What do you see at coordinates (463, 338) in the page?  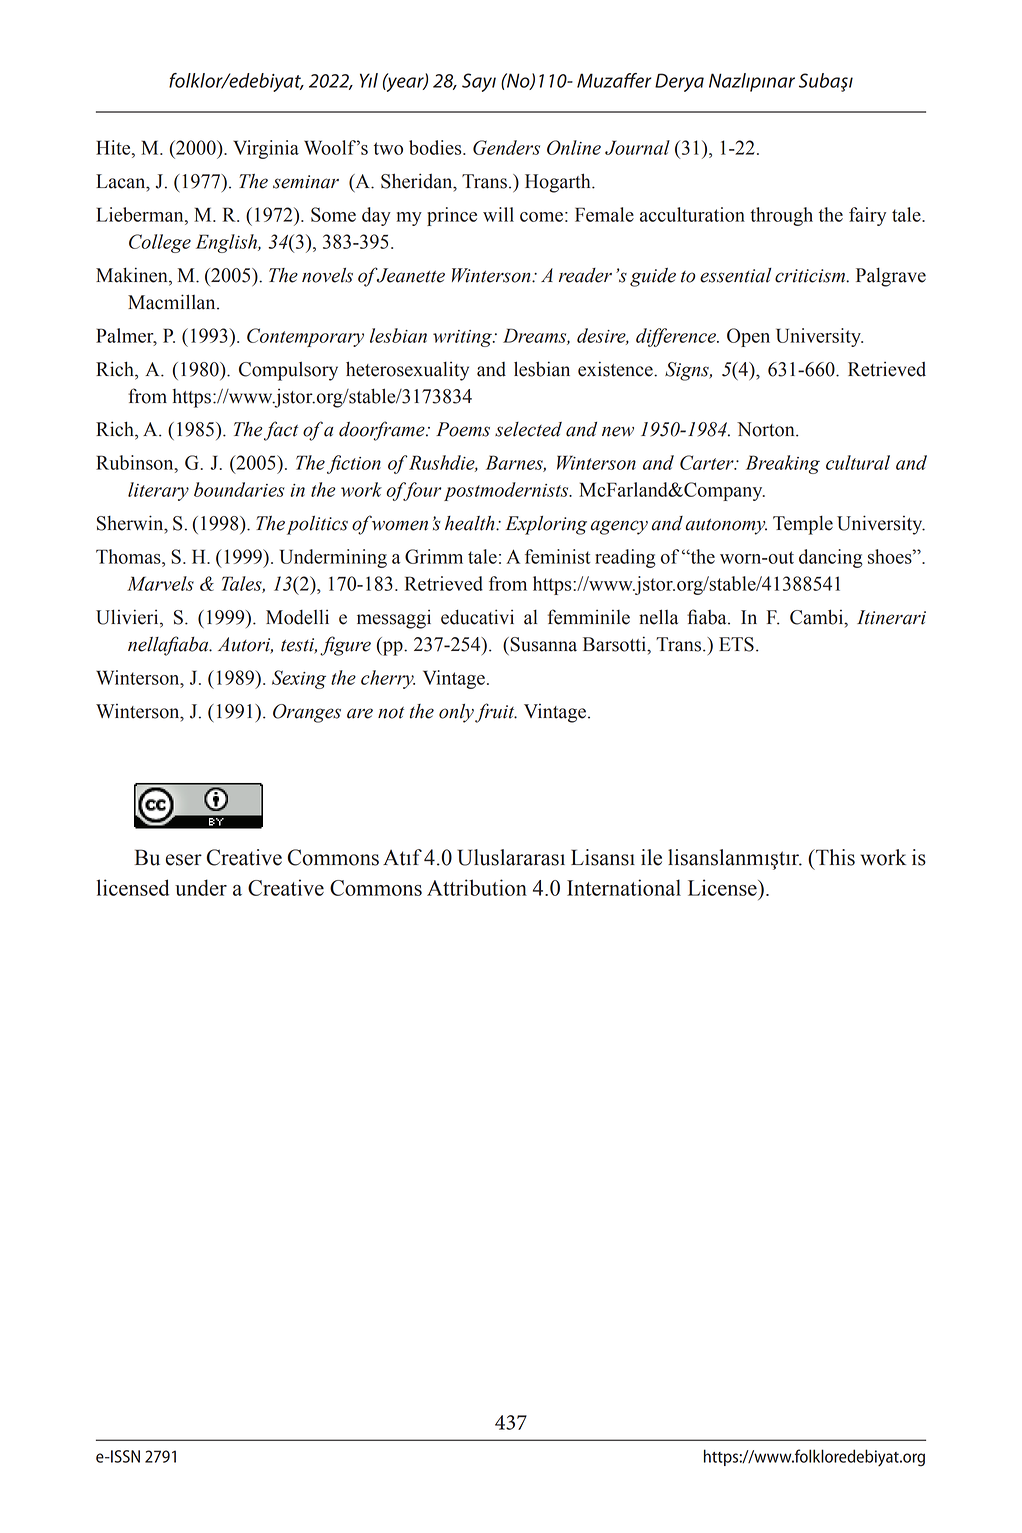 I see `writing` at bounding box center [463, 338].
